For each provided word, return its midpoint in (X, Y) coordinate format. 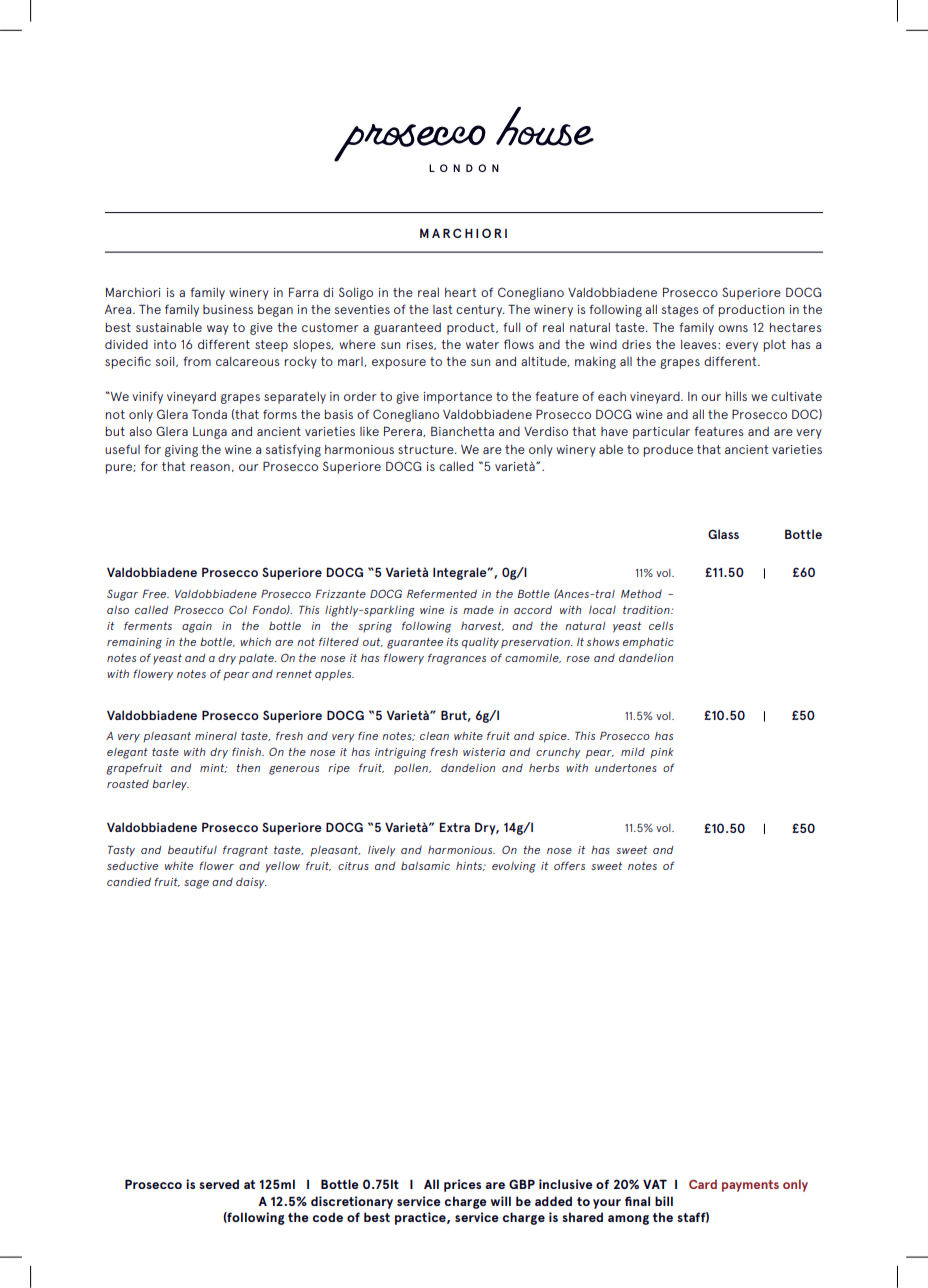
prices (462, 1185)
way (218, 330)
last (443, 309)
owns (733, 328)
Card (703, 1184)
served (219, 1184)
